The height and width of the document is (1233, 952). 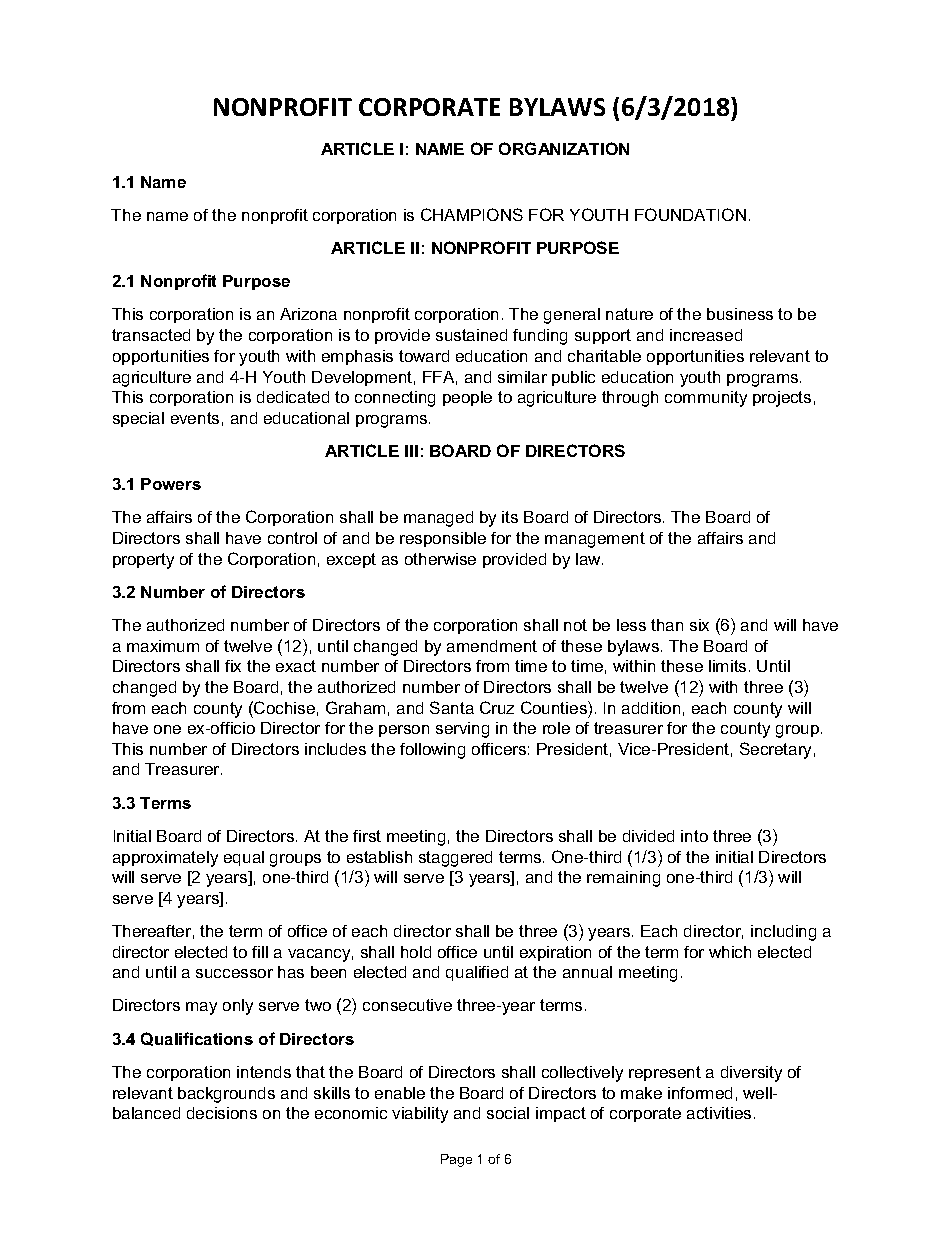 What do you see at coordinates (233, 666) in the document?
I see `fix` at bounding box center [233, 666].
